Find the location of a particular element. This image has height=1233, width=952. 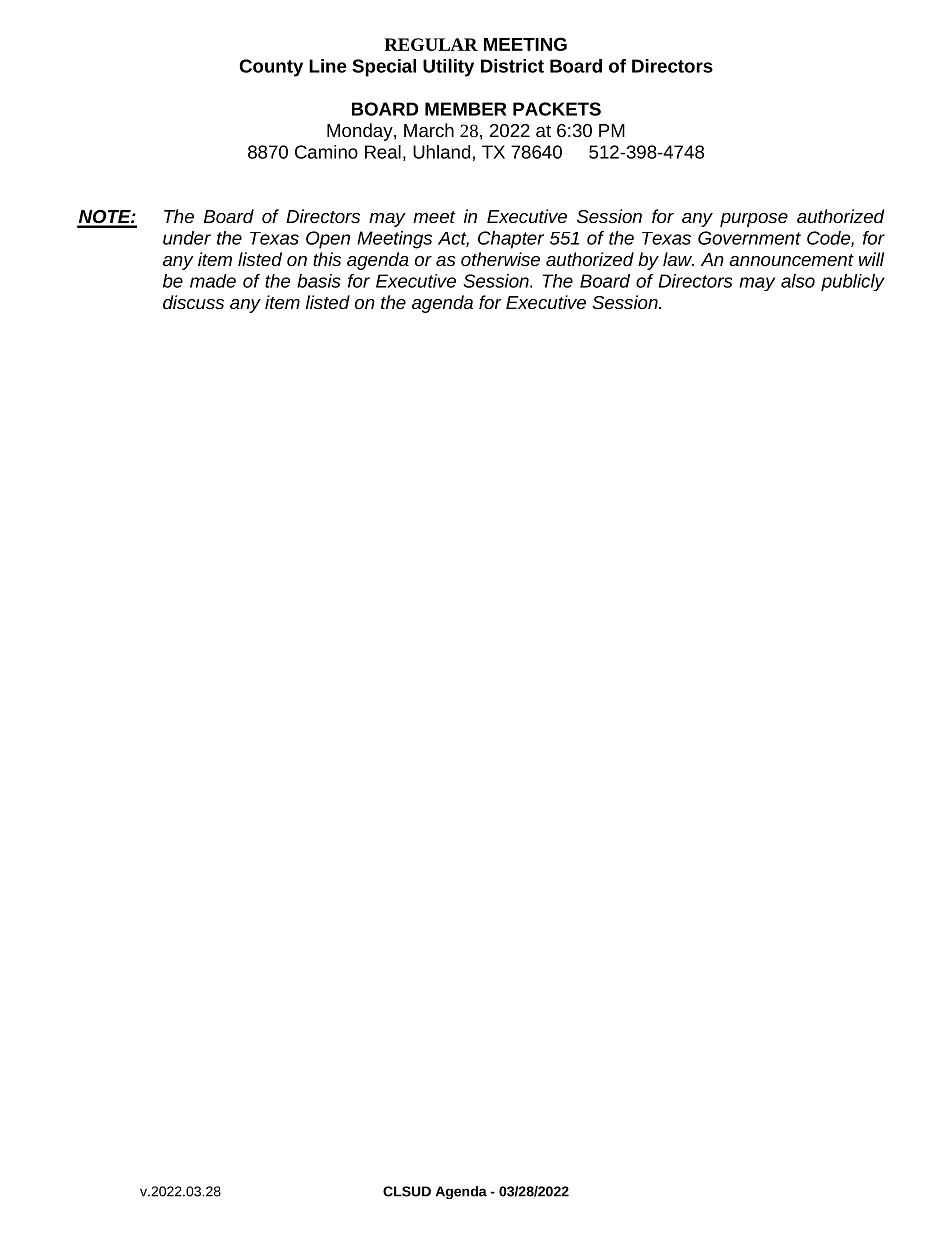

Utility is located at coordinates (448, 68).
